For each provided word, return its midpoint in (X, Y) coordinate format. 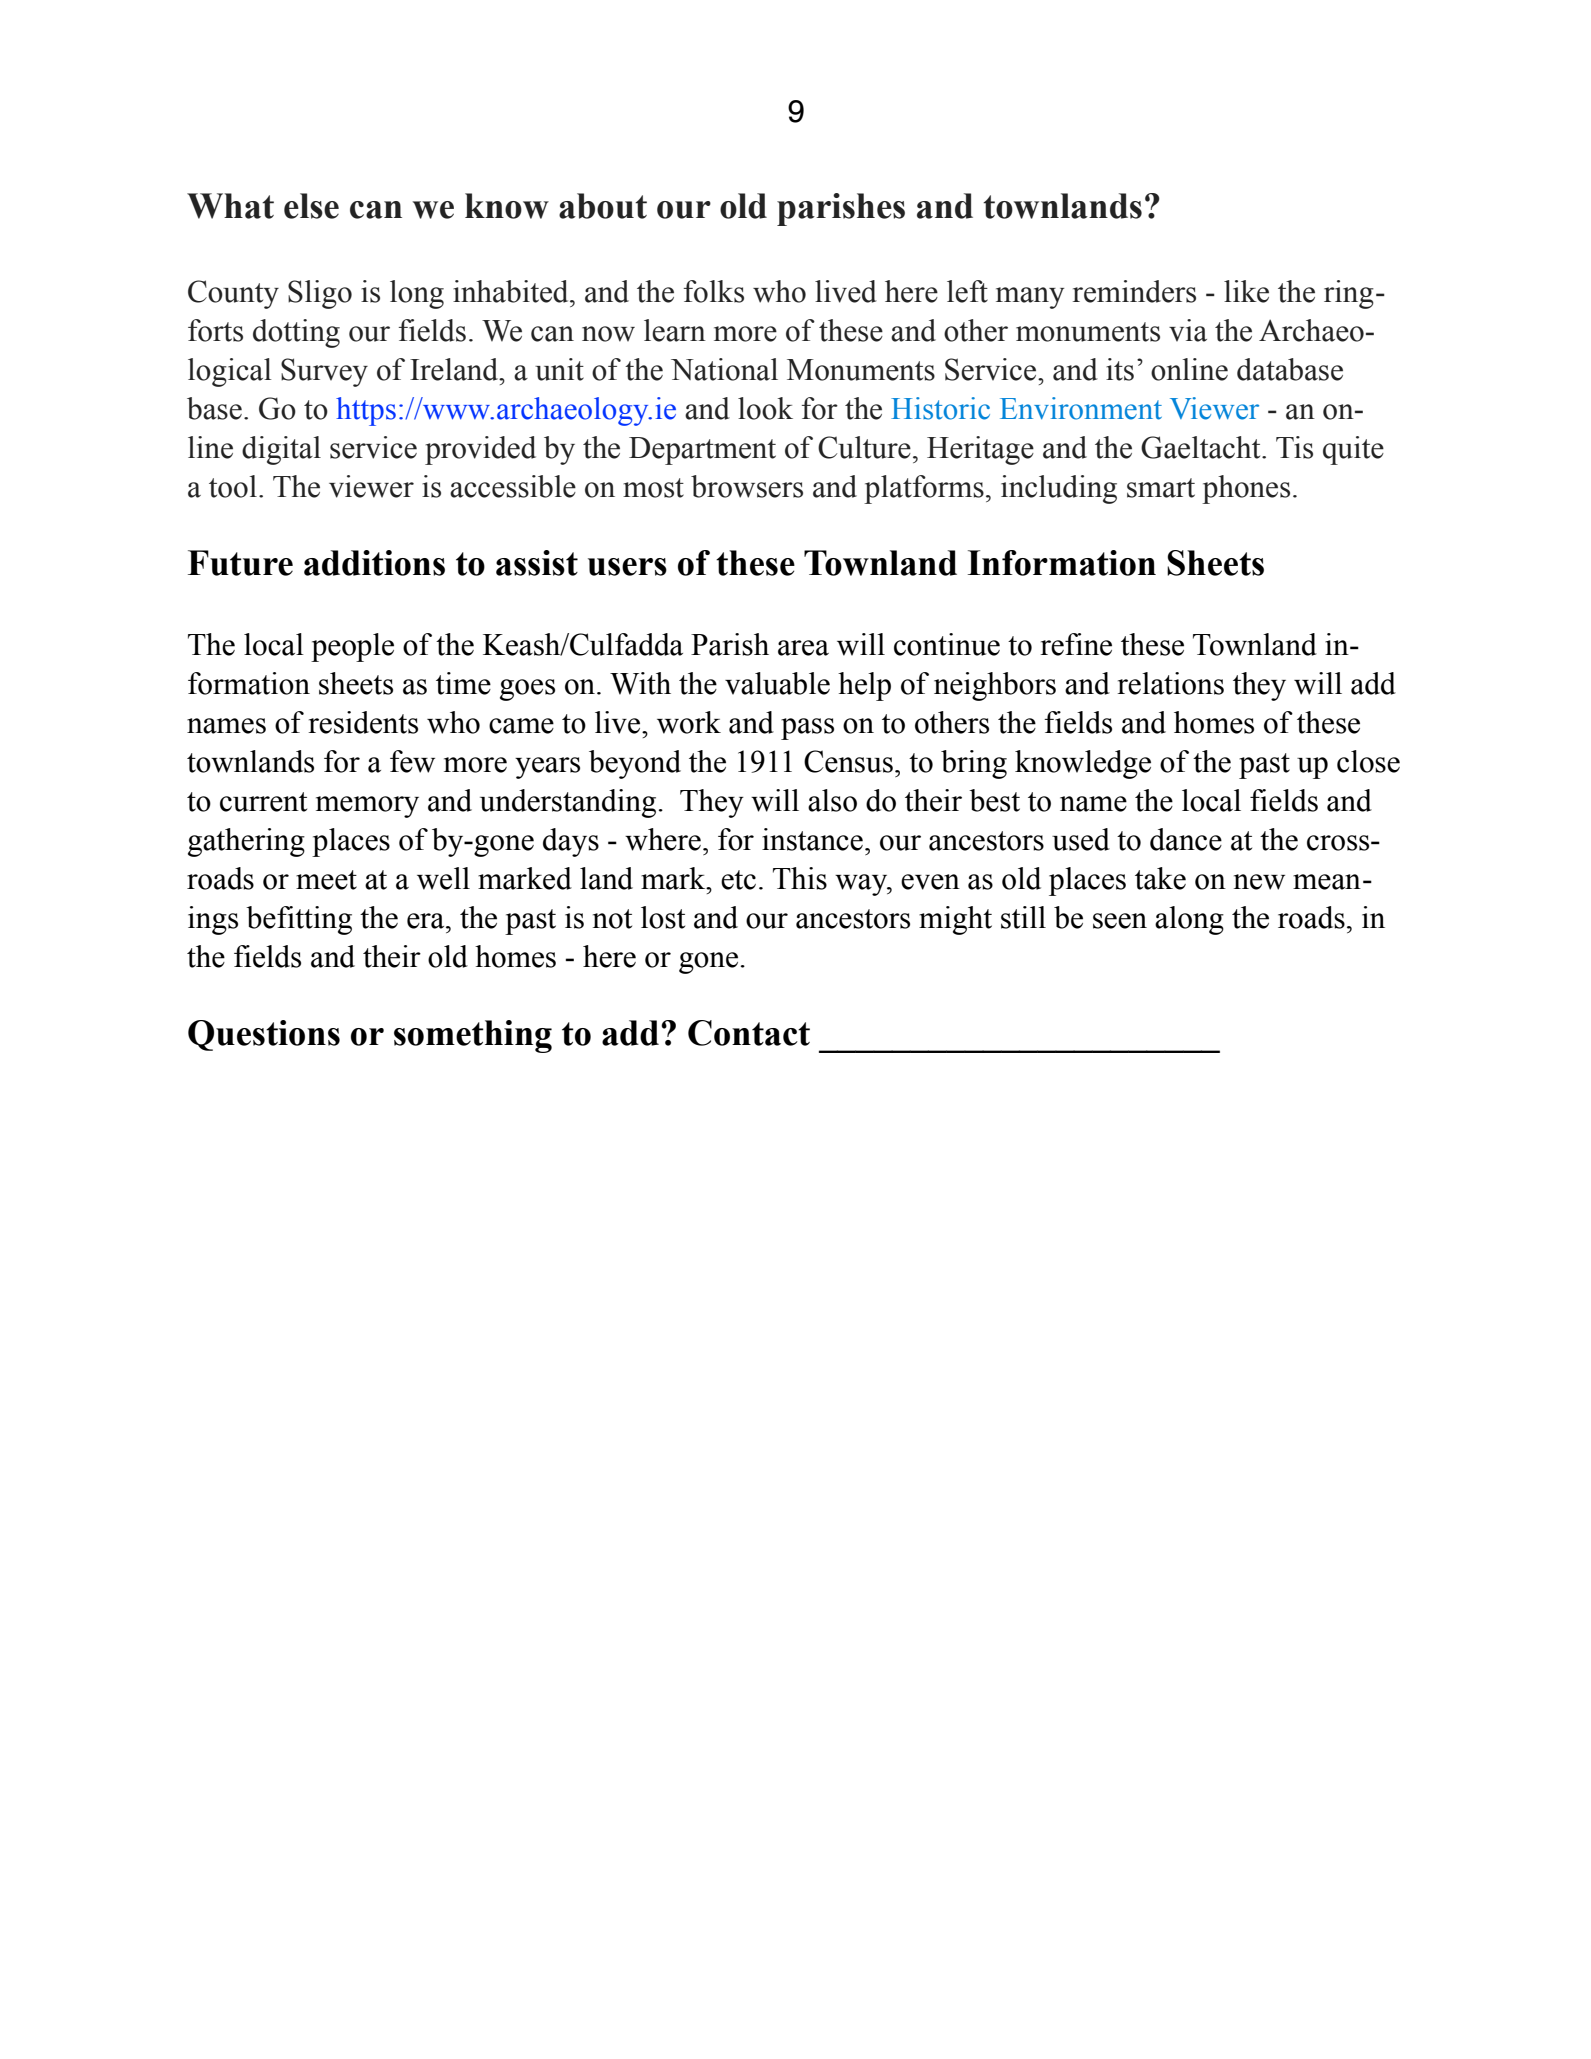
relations (1170, 683)
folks (714, 291)
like (1246, 291)
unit (559, 369)
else (311, 206)
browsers (747, 486)
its (1120, 369)
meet (326, 880)
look (765, 408)
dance (1186, 839)
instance (812, 839)
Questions (264, 1035)
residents (363, 722)
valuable (777, 683)
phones (1246, 489)
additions (374, 563)
